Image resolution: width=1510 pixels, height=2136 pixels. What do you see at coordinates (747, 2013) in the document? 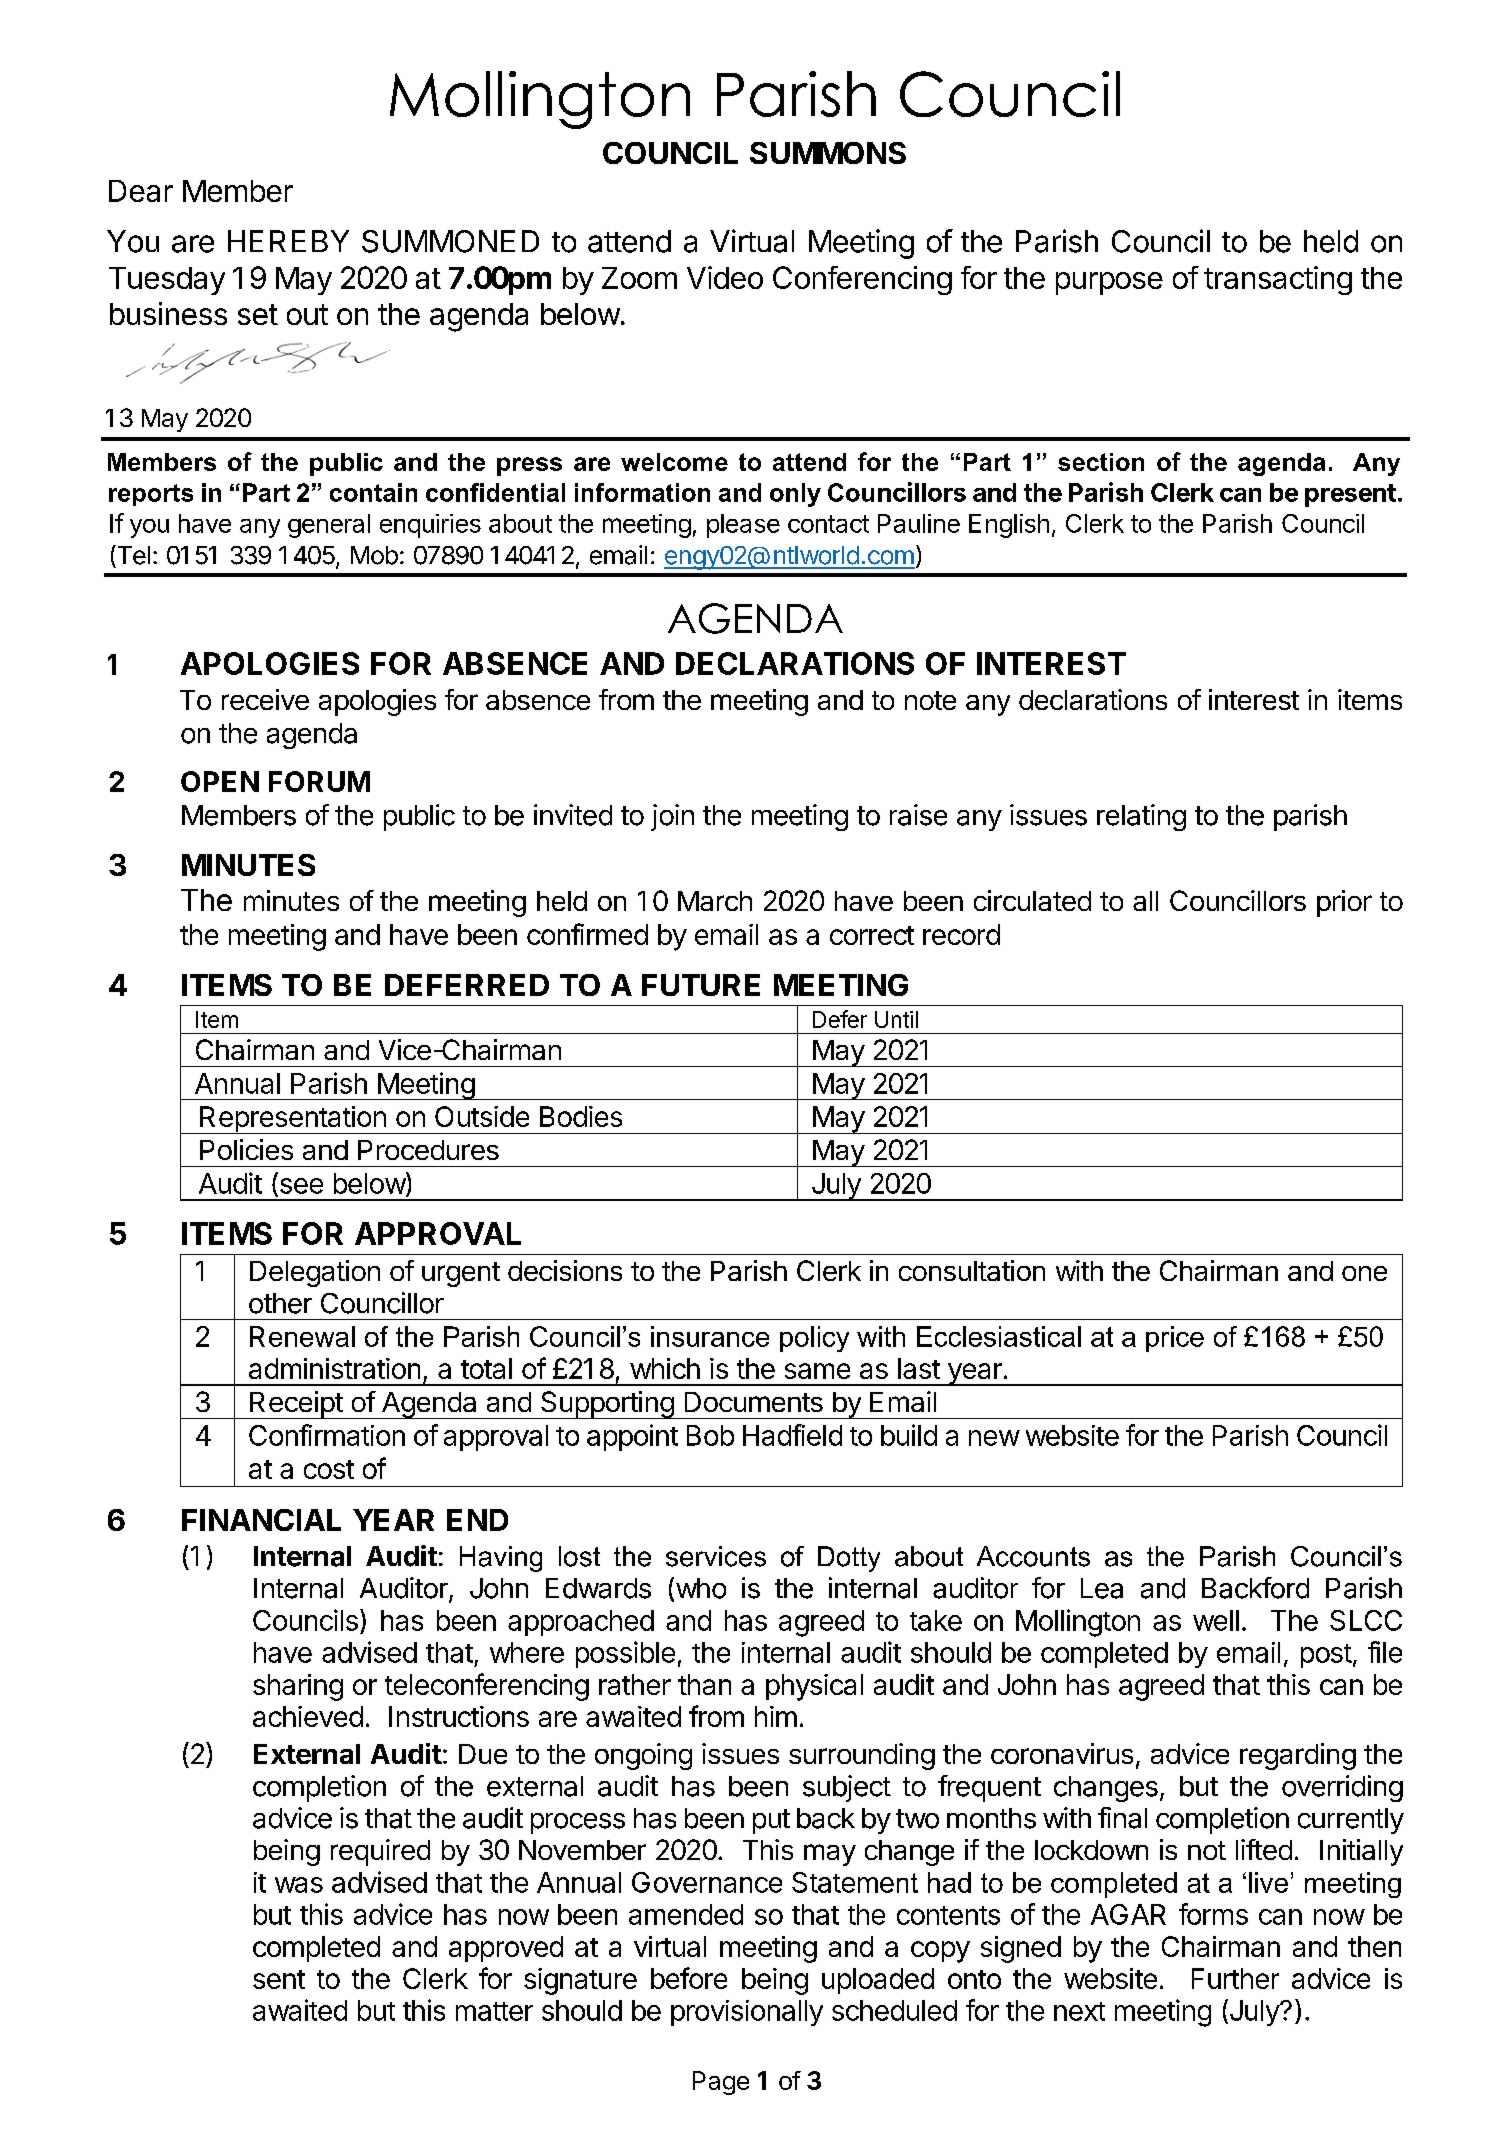
I see `provisionally` at bounding box center [747, 2013].
